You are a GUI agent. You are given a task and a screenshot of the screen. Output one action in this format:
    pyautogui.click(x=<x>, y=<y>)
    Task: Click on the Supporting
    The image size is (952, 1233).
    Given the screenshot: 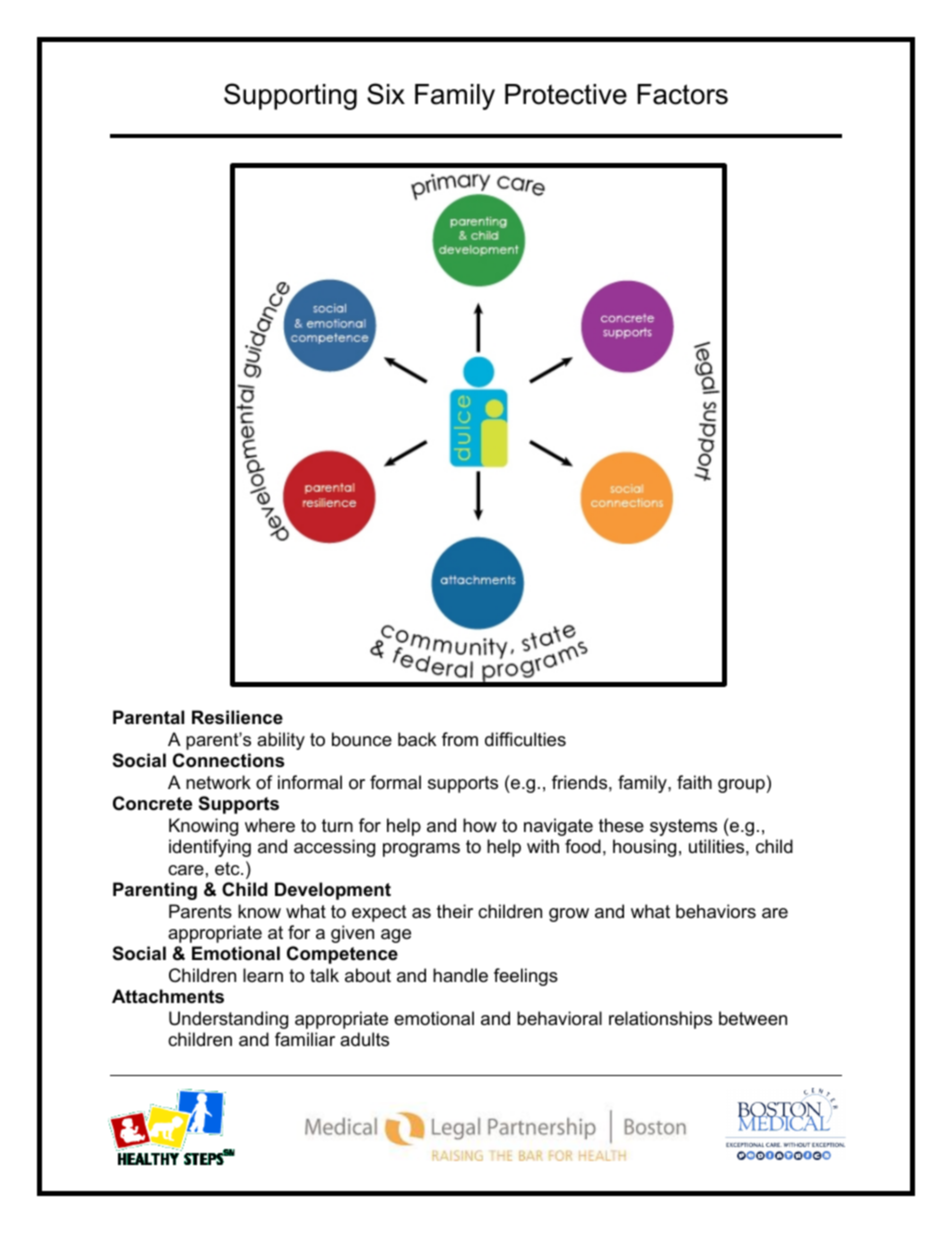 What is the action you would take?
    pyautogui.click(x=290, y=96)
